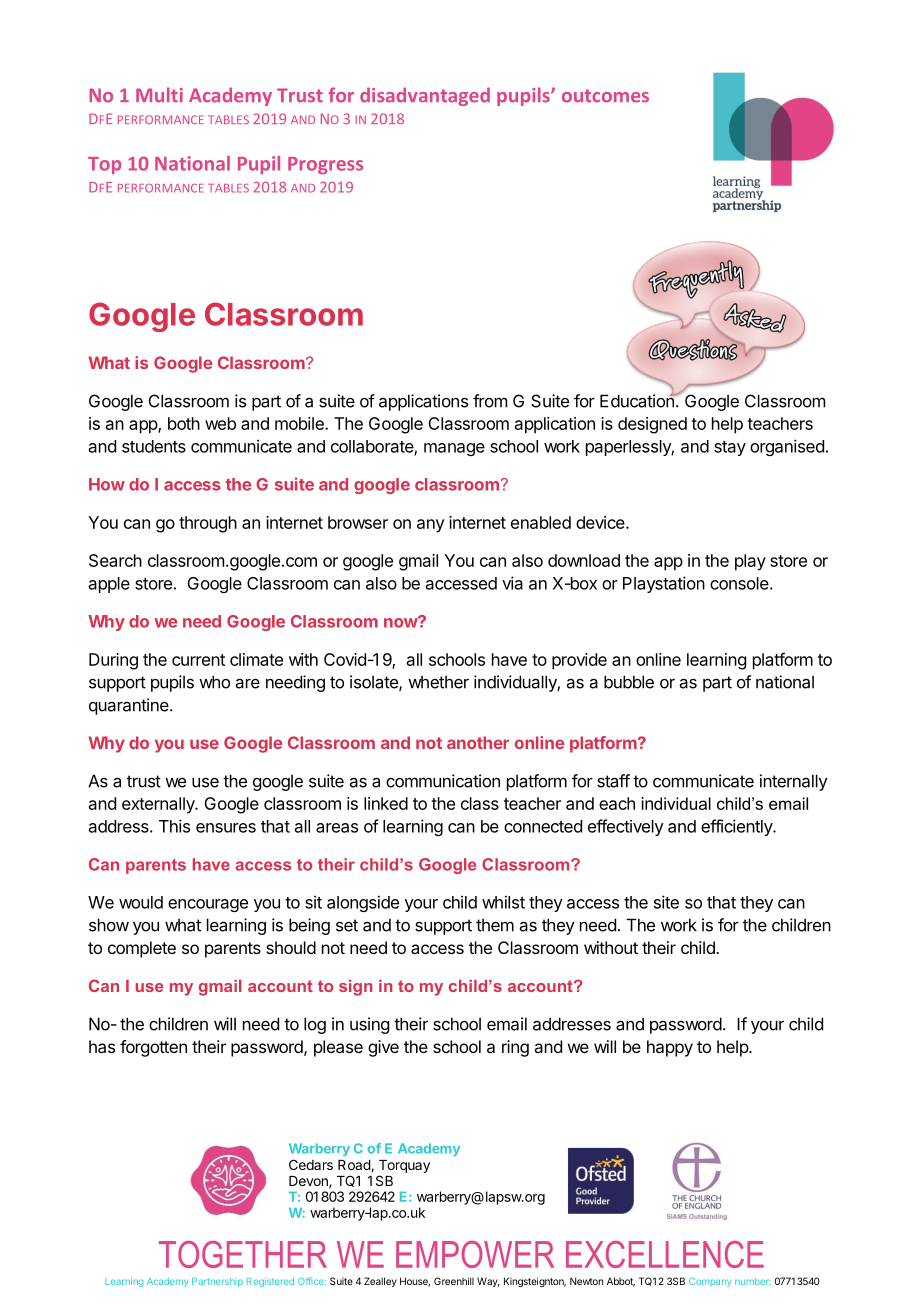 This document has width=924, height=1308. I want to click on via, so click(512, 583).
